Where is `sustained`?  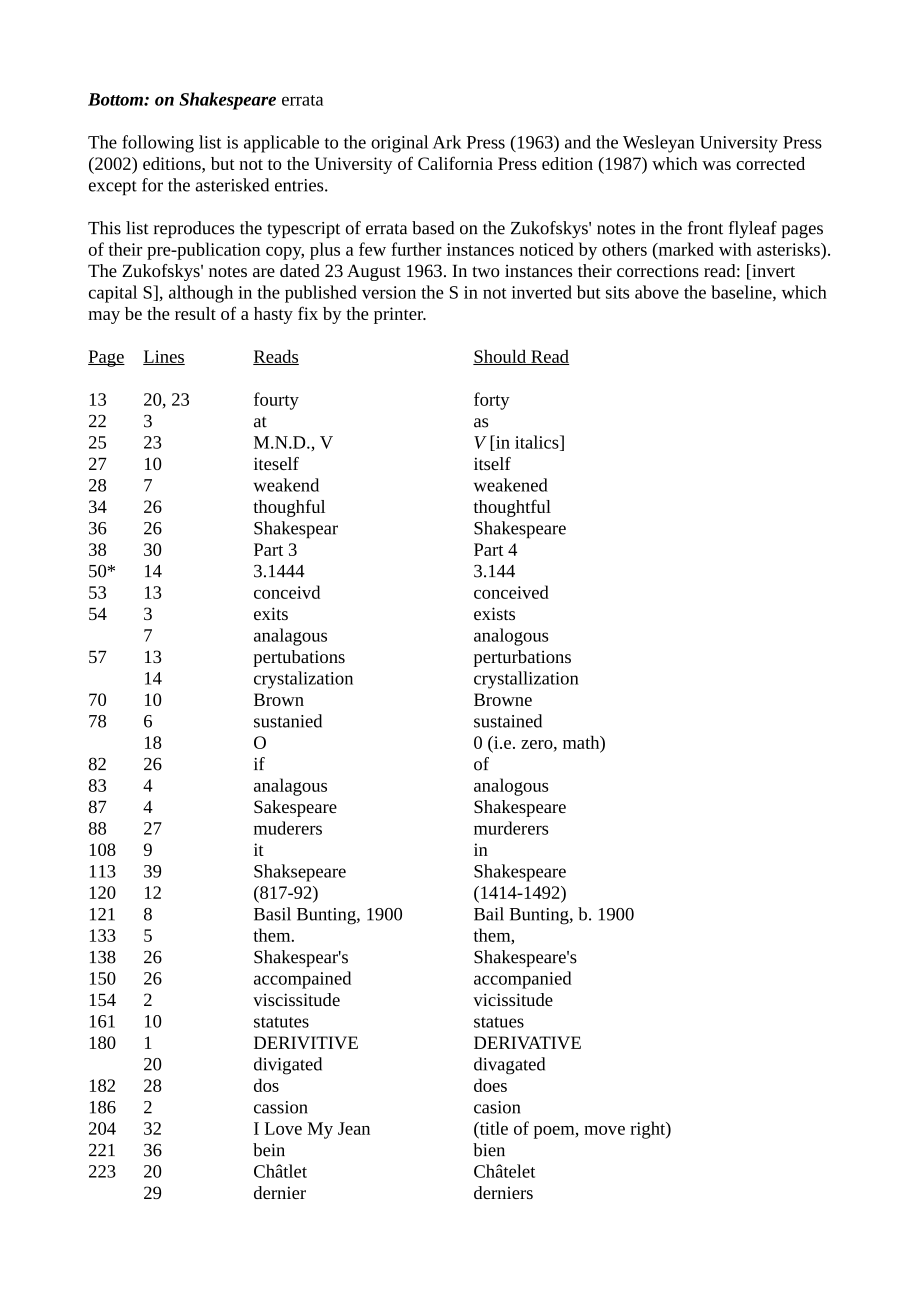 sustained is located at coordinates (508, 721).
